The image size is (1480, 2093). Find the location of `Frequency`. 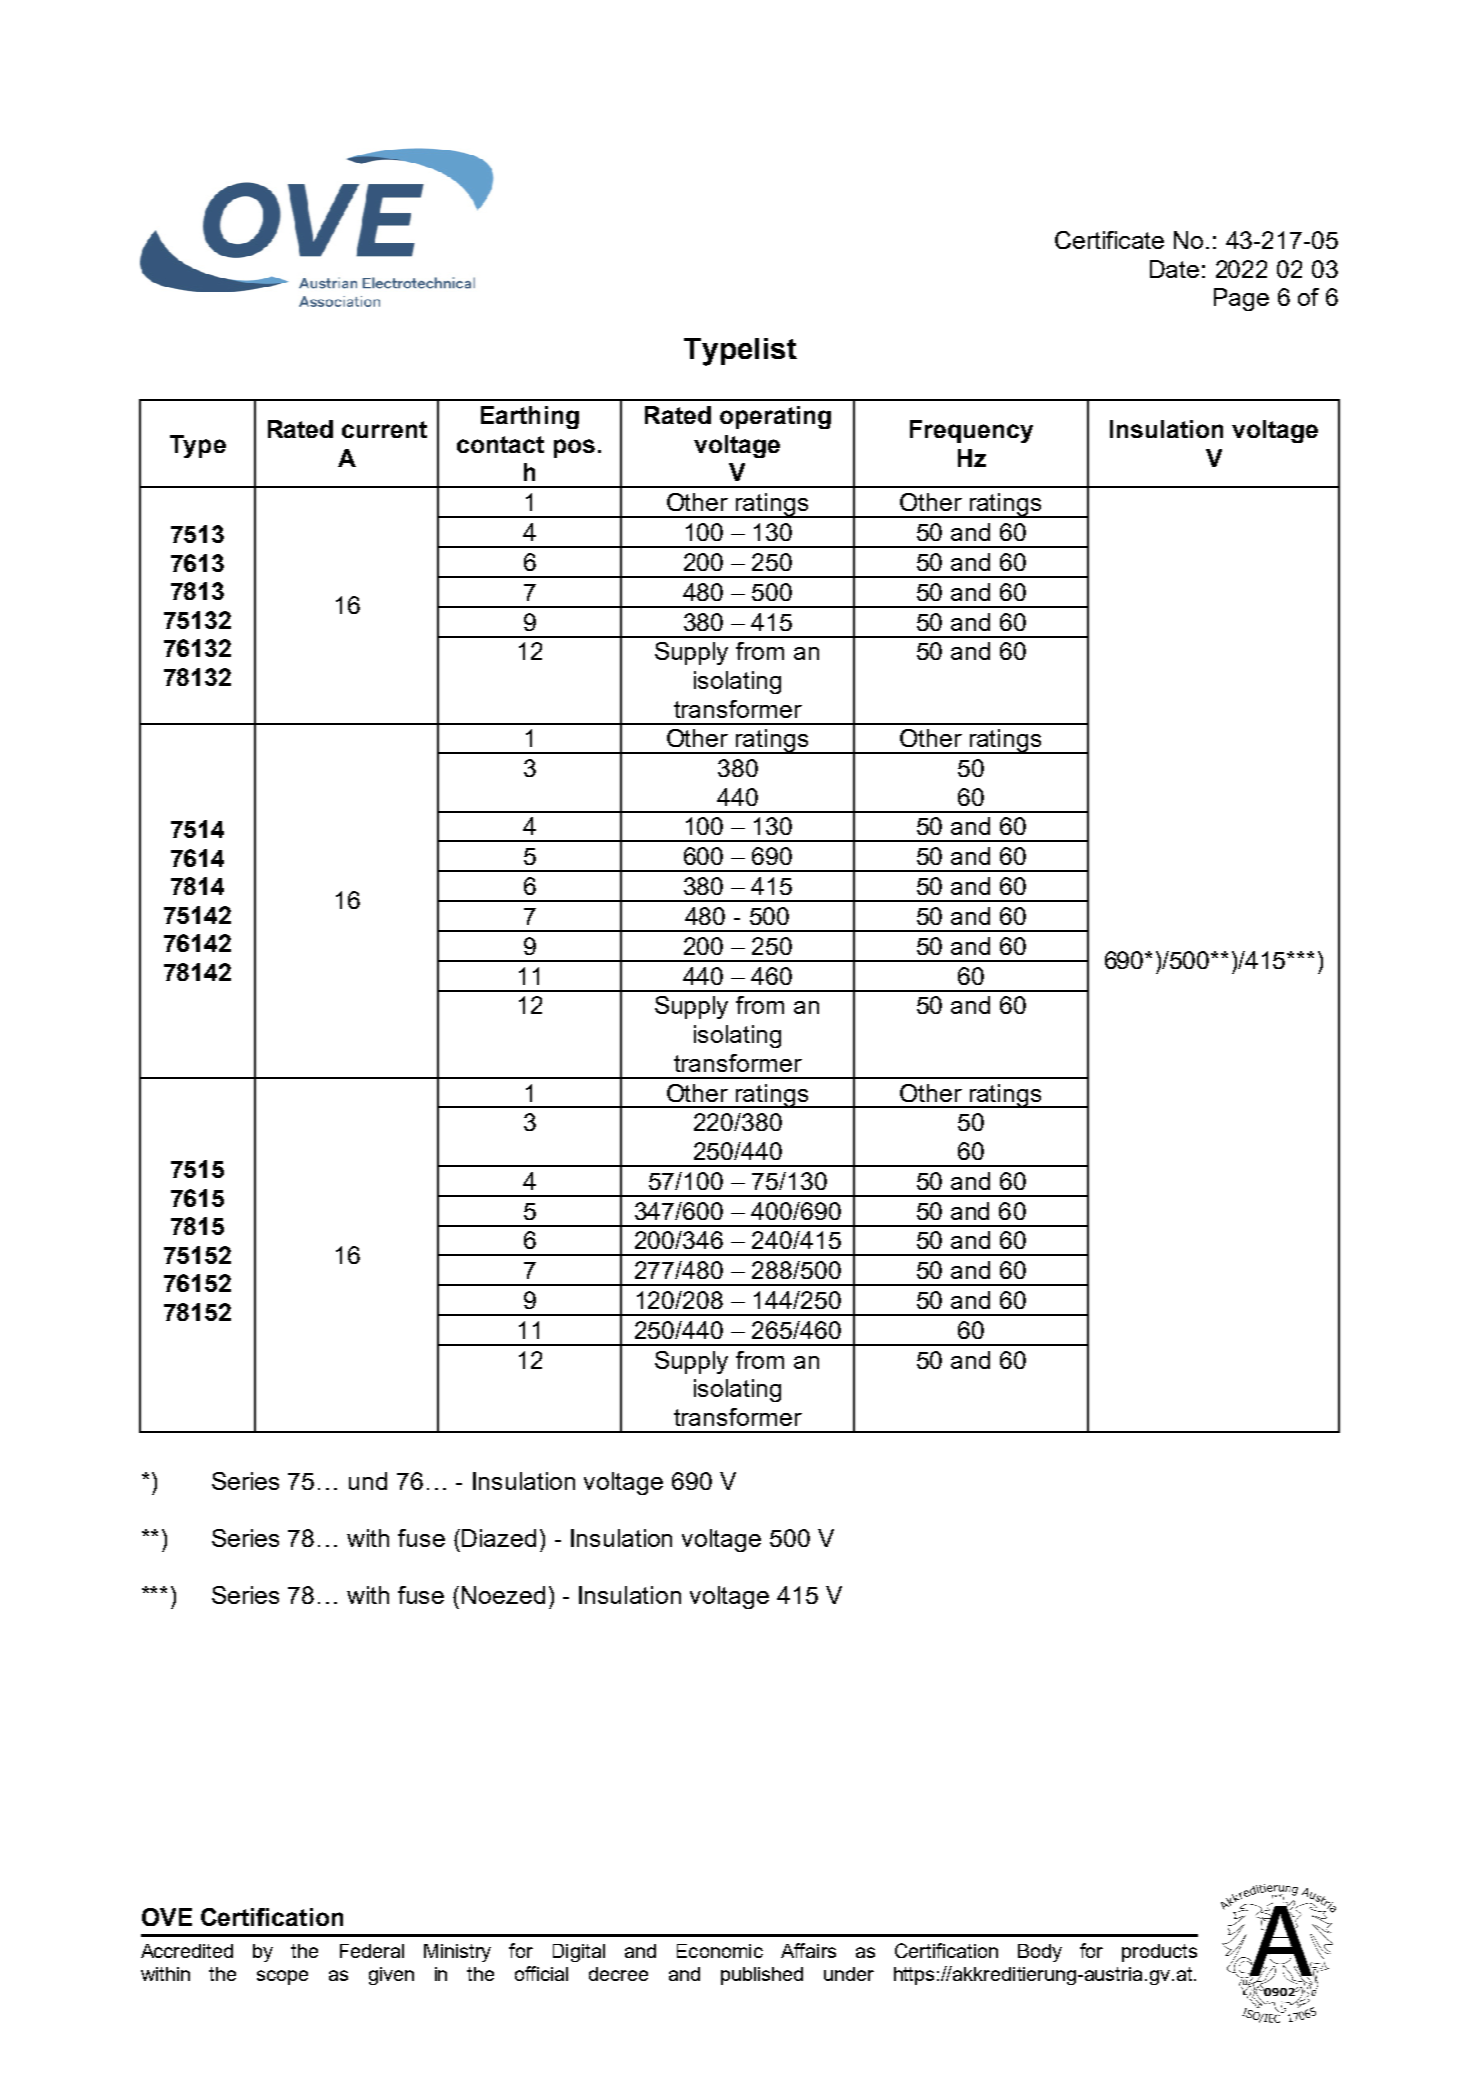

Frequency is located at coordinates (971, 431).
